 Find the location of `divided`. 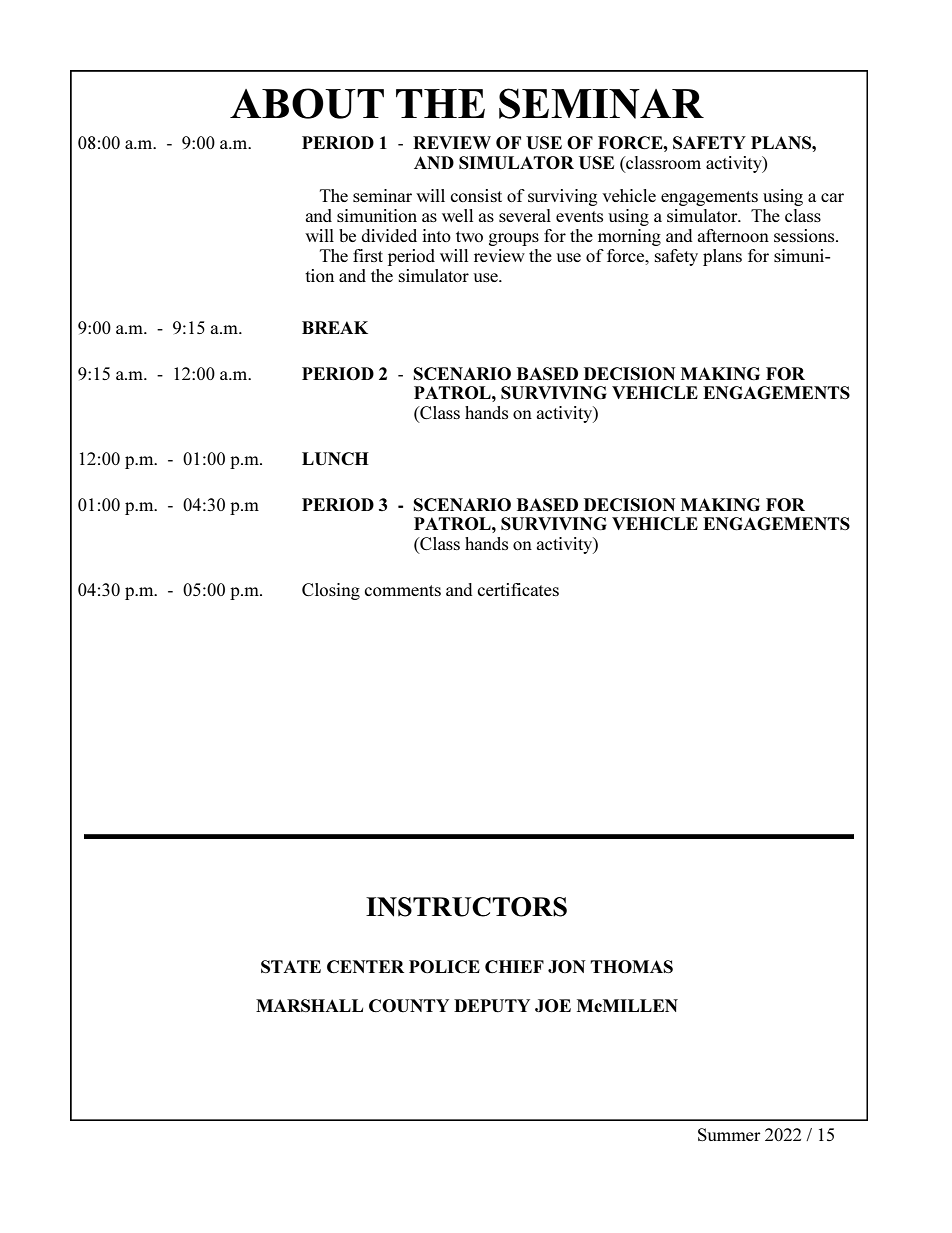

divided is located at coordinates (389, 235).
